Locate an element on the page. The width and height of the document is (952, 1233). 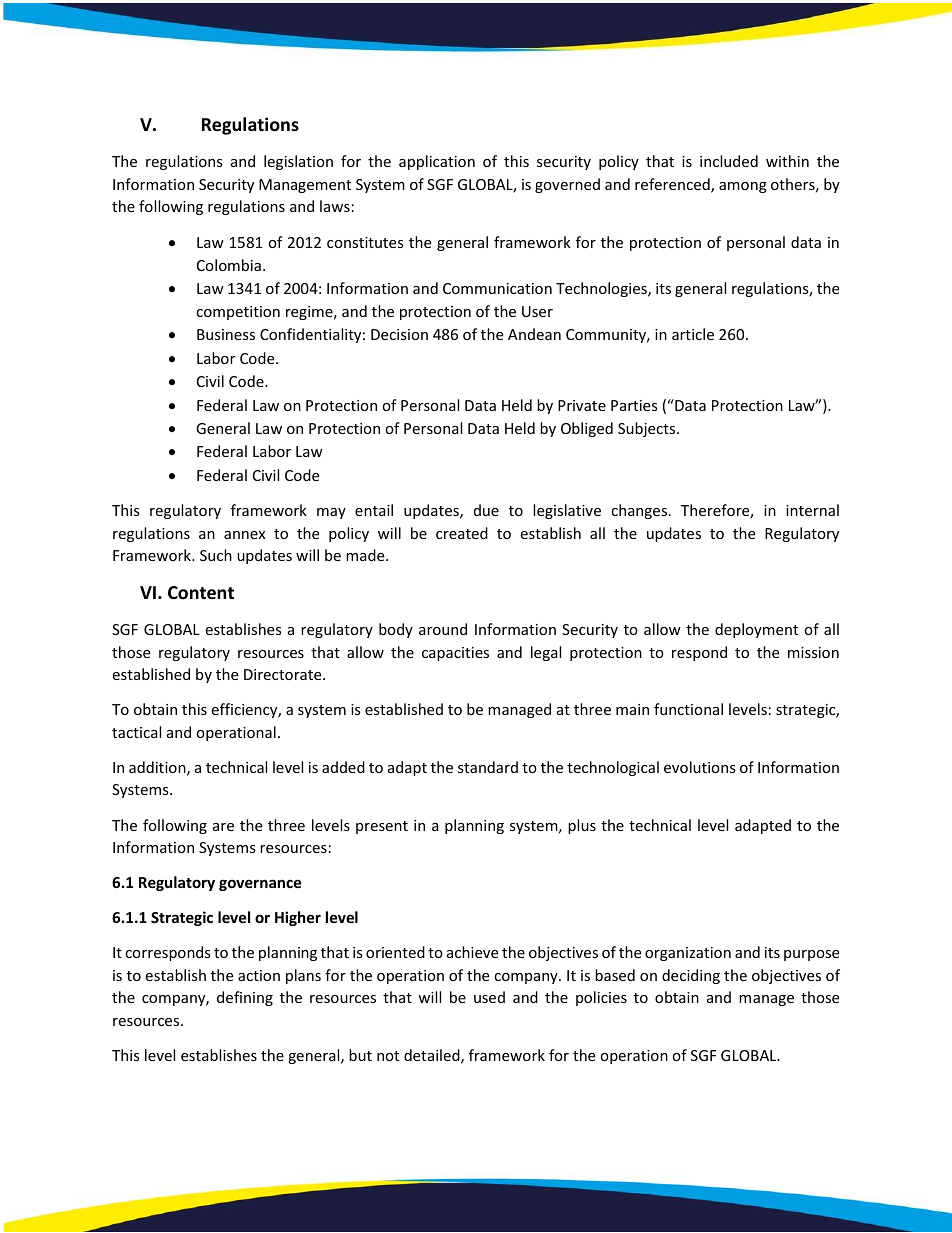
Business is located at coordinates (226, 334).
